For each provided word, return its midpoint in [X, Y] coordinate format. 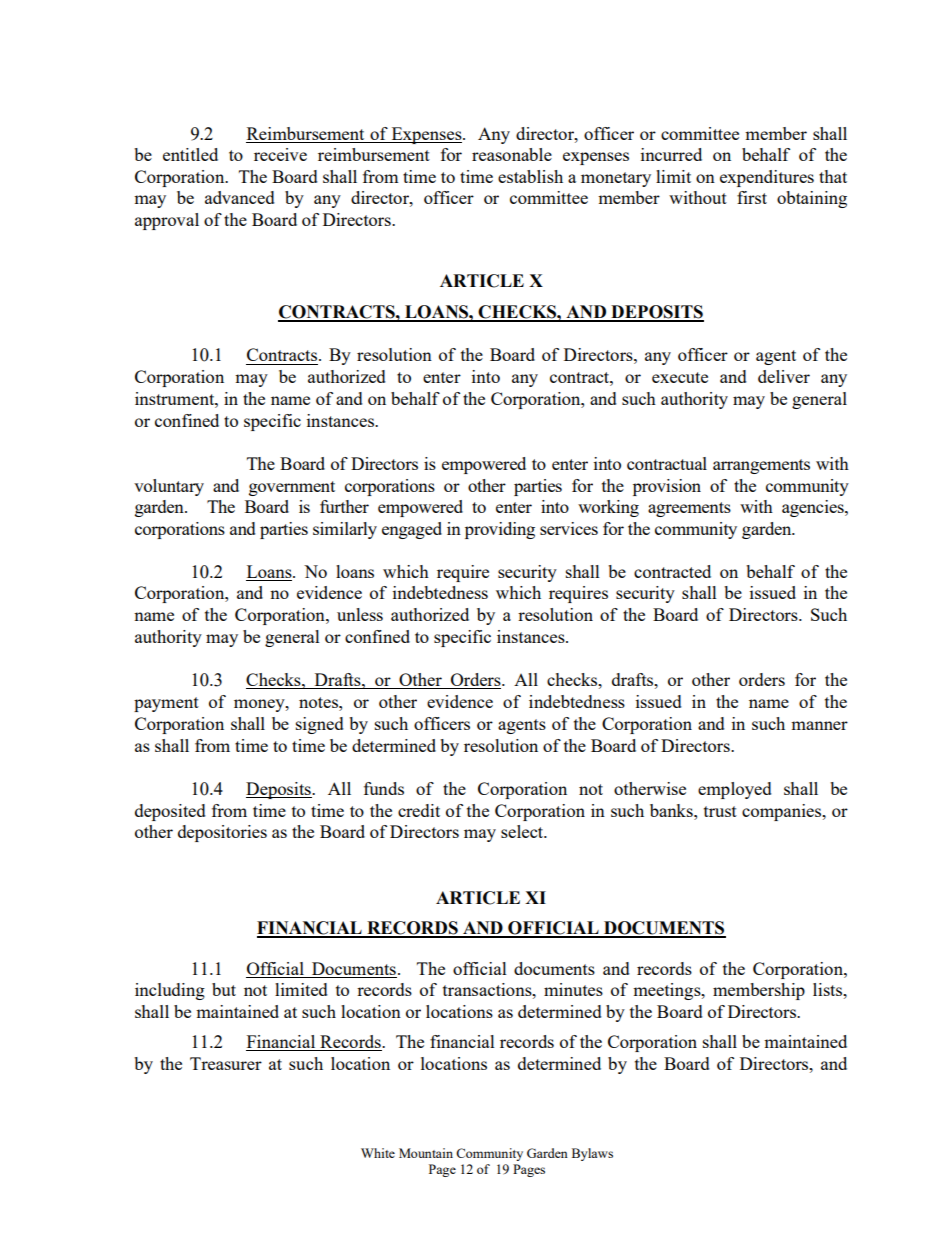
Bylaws [592, 1154]
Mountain [426, 1153]
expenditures [767, 178]
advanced [240, 197]
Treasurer [226, 1063]
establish [530, 176]
